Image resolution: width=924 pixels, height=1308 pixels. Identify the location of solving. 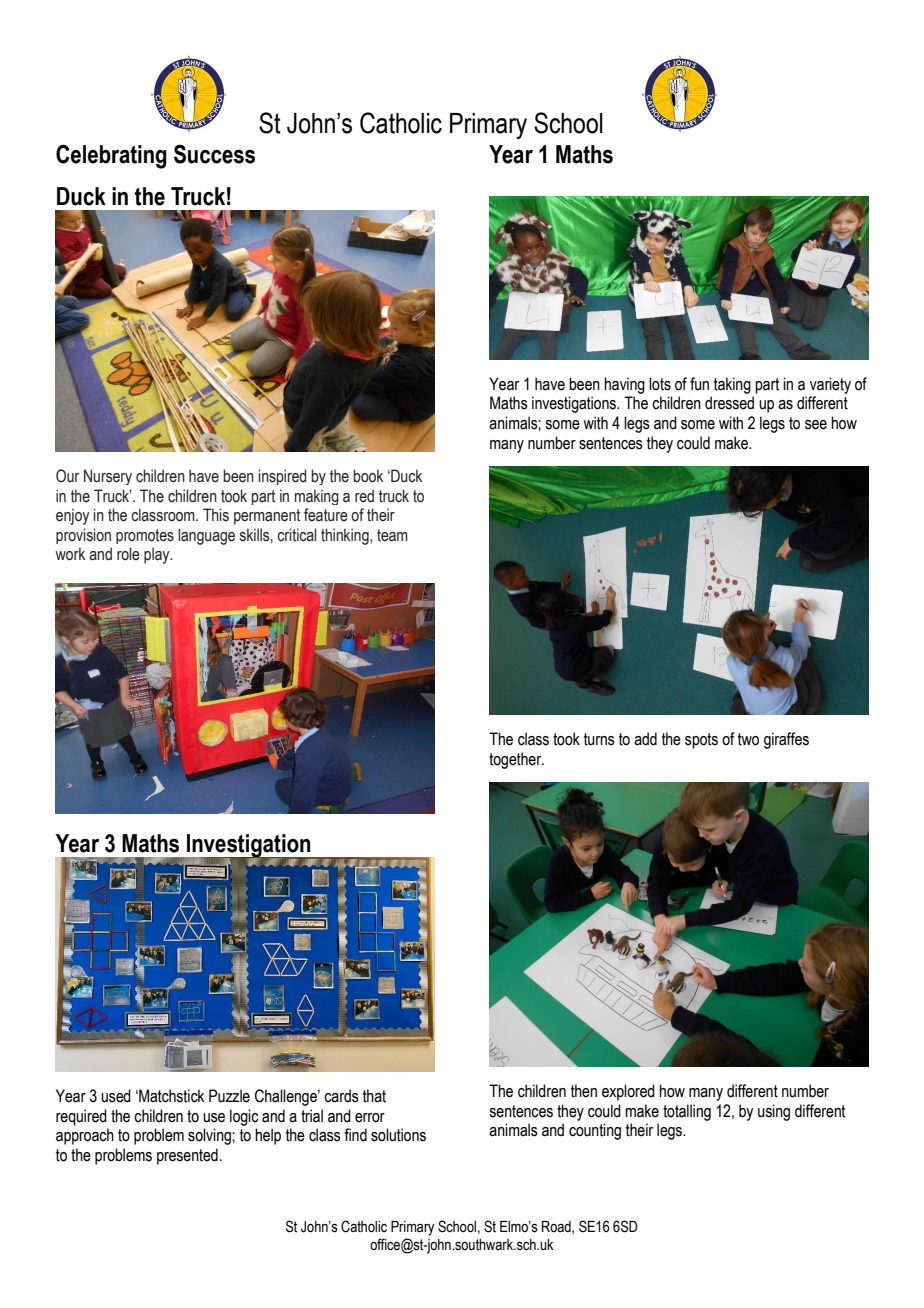
(210, 1136).
